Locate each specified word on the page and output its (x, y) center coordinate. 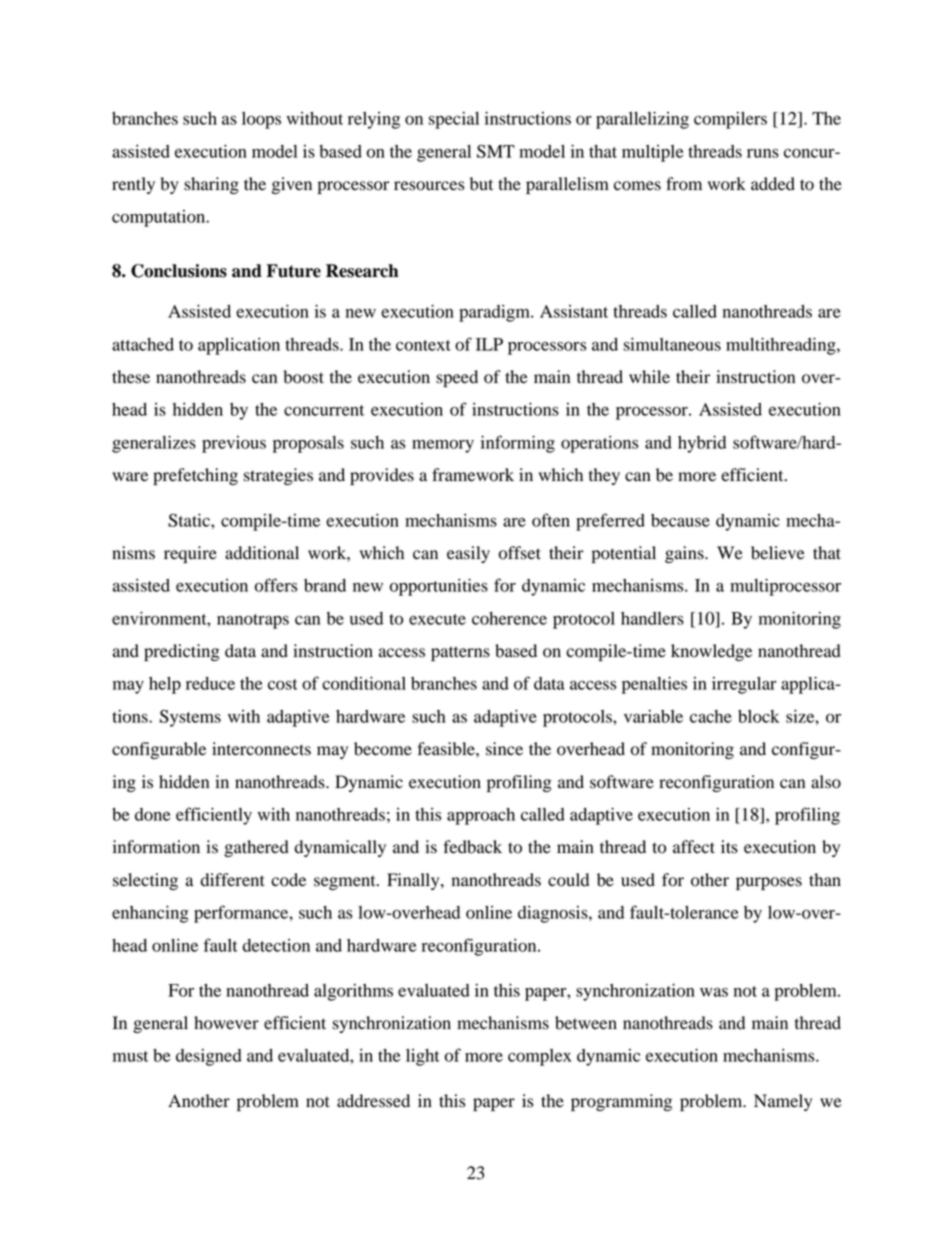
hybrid (702, 444)
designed (209, 1057)
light (423, 1057)
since (504, 749)
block (758, 716)
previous (234, 444)
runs (763, 153)
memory (443, 446)
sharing (211, 185)
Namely (783, 1102)
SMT (496, 151)
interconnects (261, 749)
